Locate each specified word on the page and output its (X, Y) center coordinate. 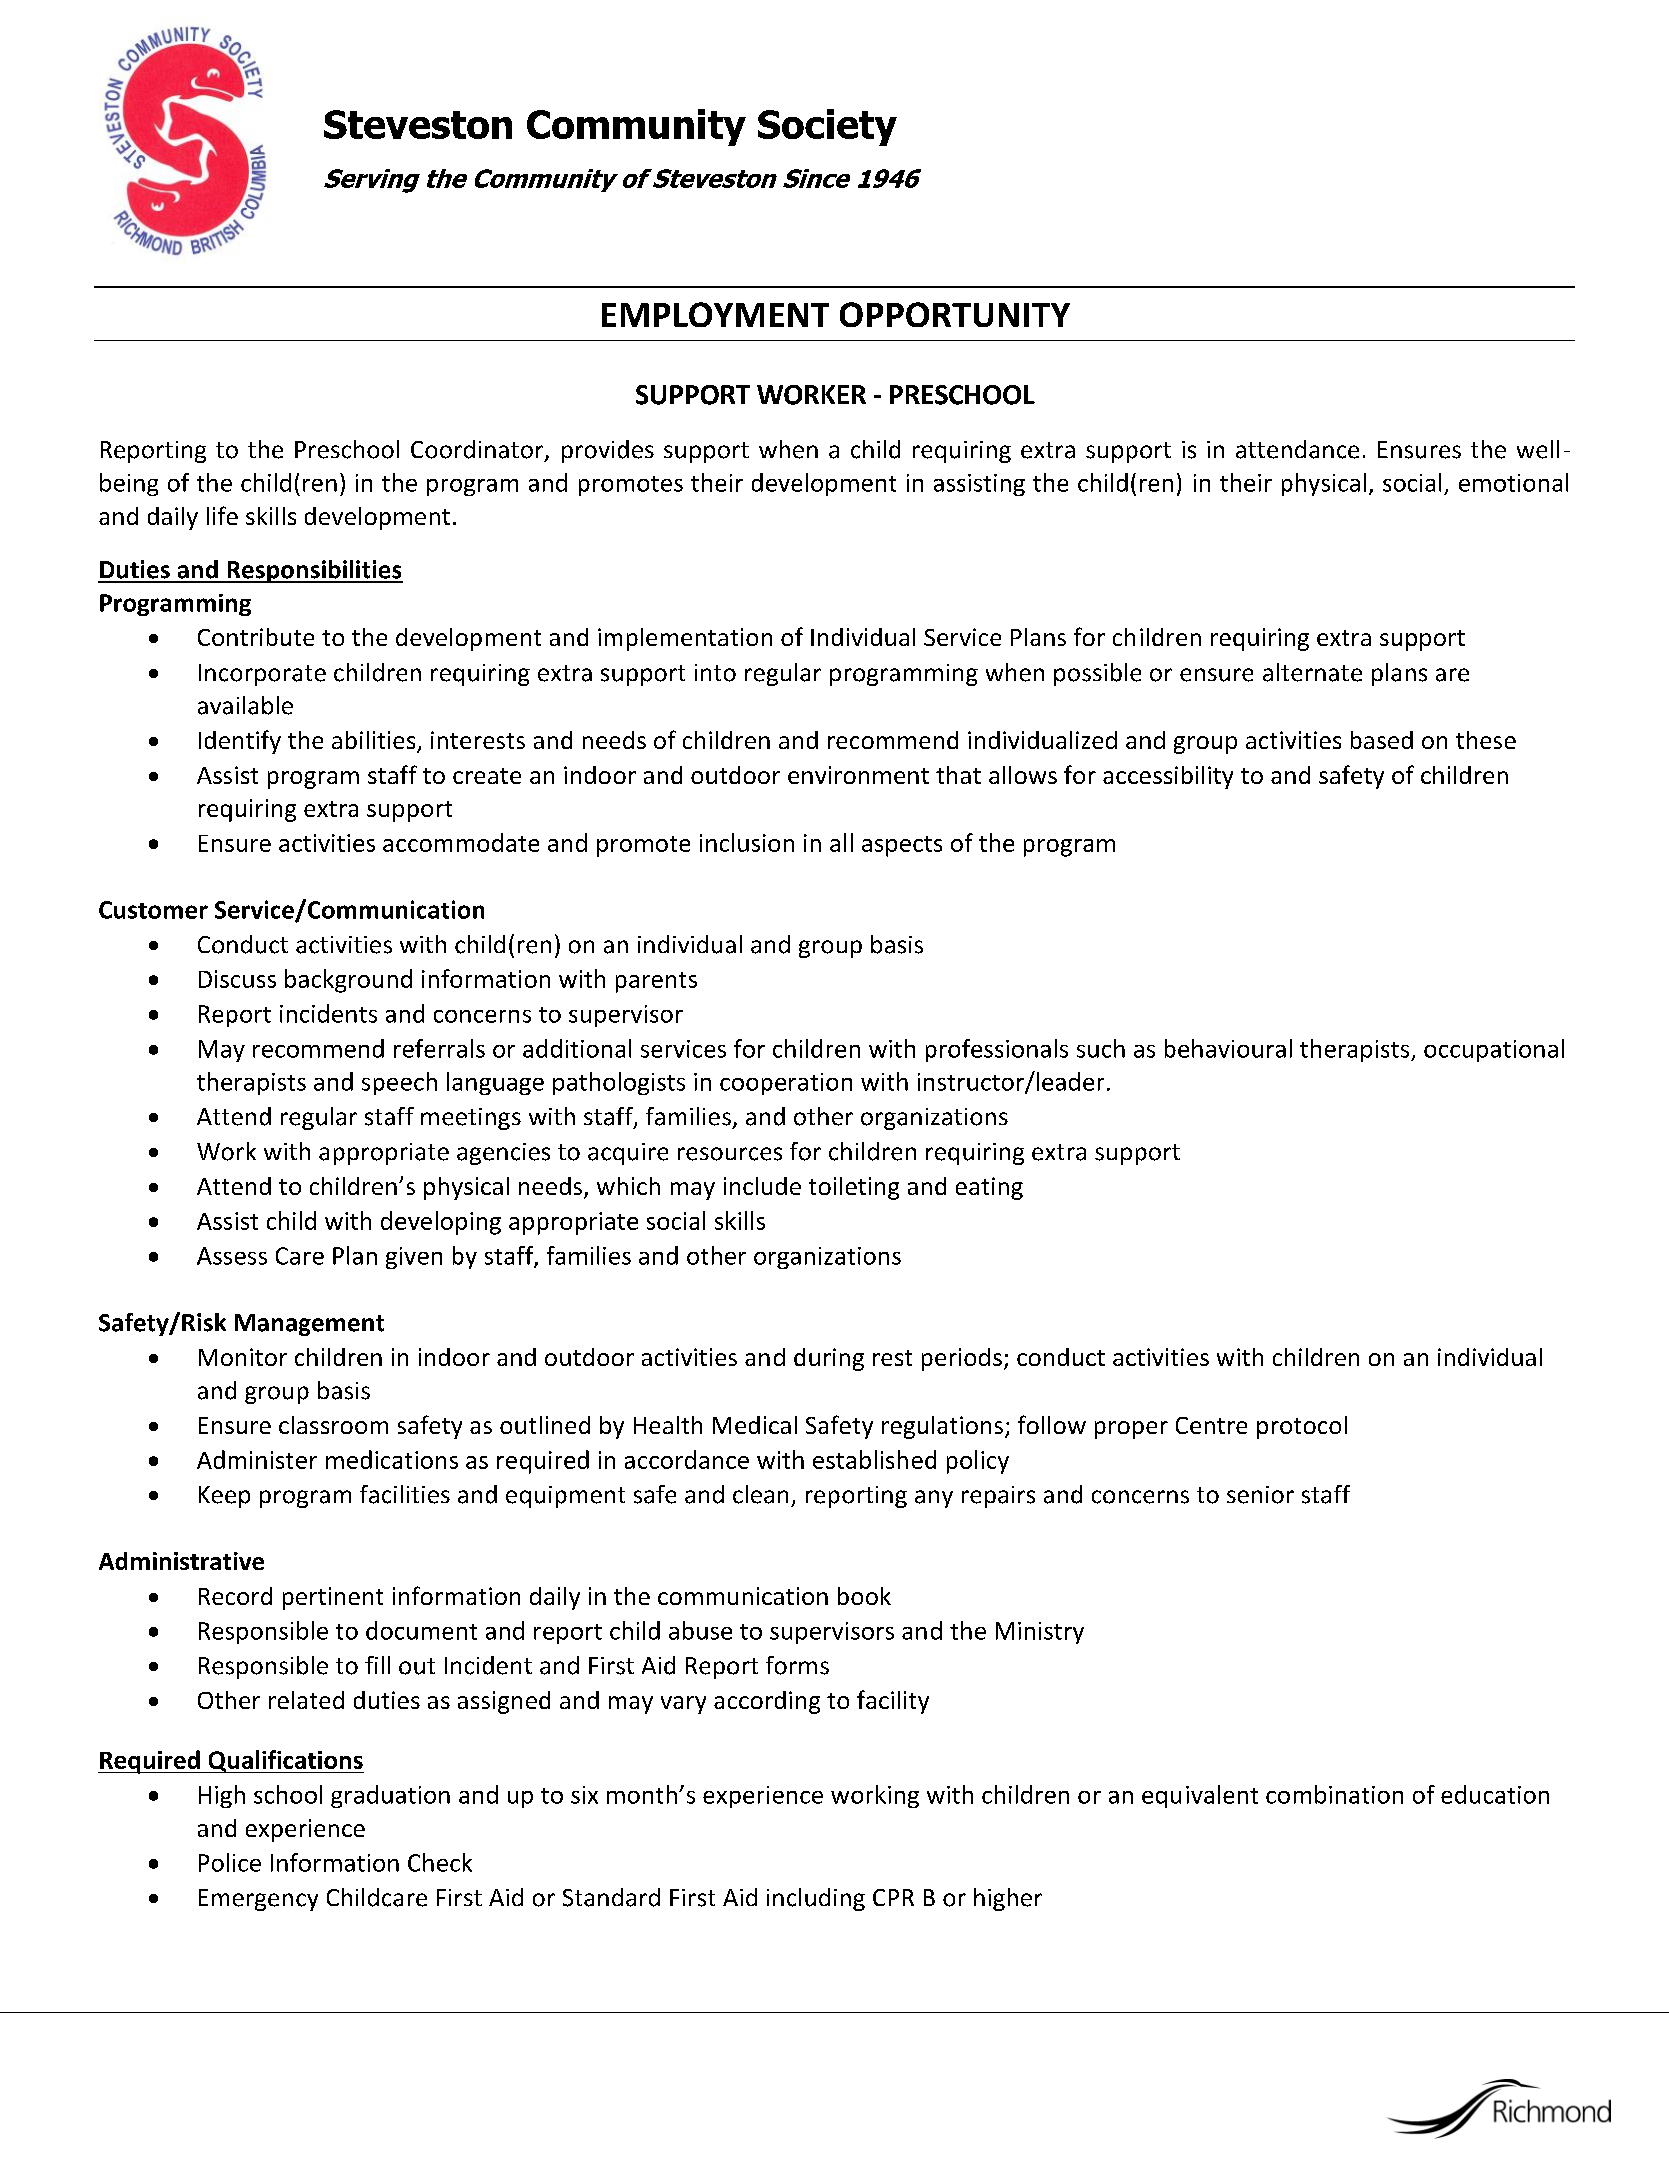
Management (309, 1325)
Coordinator (478, 450)
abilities (375, 741)
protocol (1302, 1427)
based (1382, 740)
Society (827, 127)
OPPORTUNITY (955, 314)
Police (230, 1862)
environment (858, 775)
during (829, 1359)
